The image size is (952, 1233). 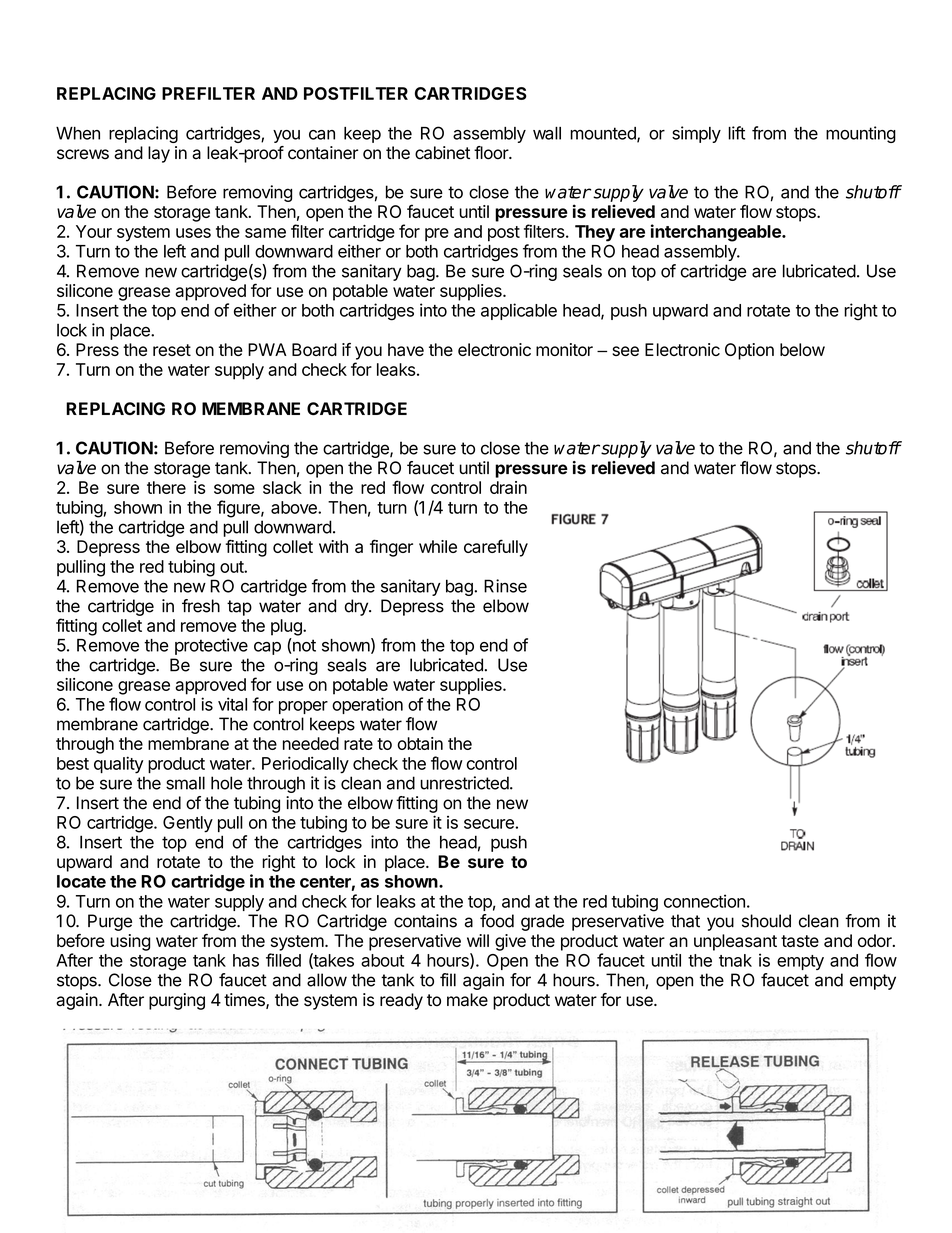 I want to click on floor, so click(x=492, y=153).
